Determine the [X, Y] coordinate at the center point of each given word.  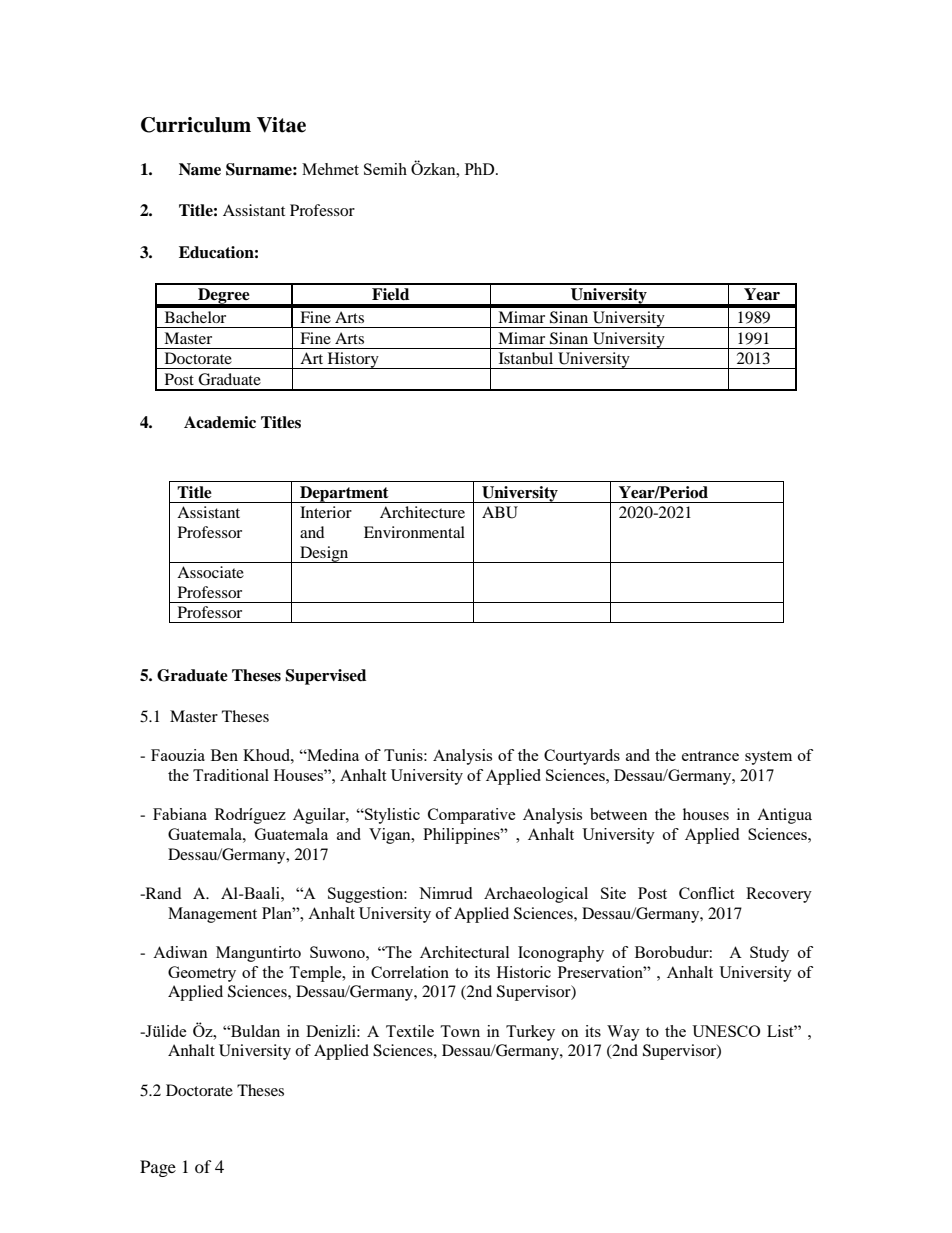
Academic [220, 422]
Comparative [472, 816]
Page [158, 1168]
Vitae [281, 125]
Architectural [464, 952]
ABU [500, 512]
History [353, 360]
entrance [710, 756]
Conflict [706, 893]
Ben [224, 755]
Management [212, 915]
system [768, 758]
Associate [210, 572]
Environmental [414, 532]
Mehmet [330, 169]
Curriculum [196, 125]
